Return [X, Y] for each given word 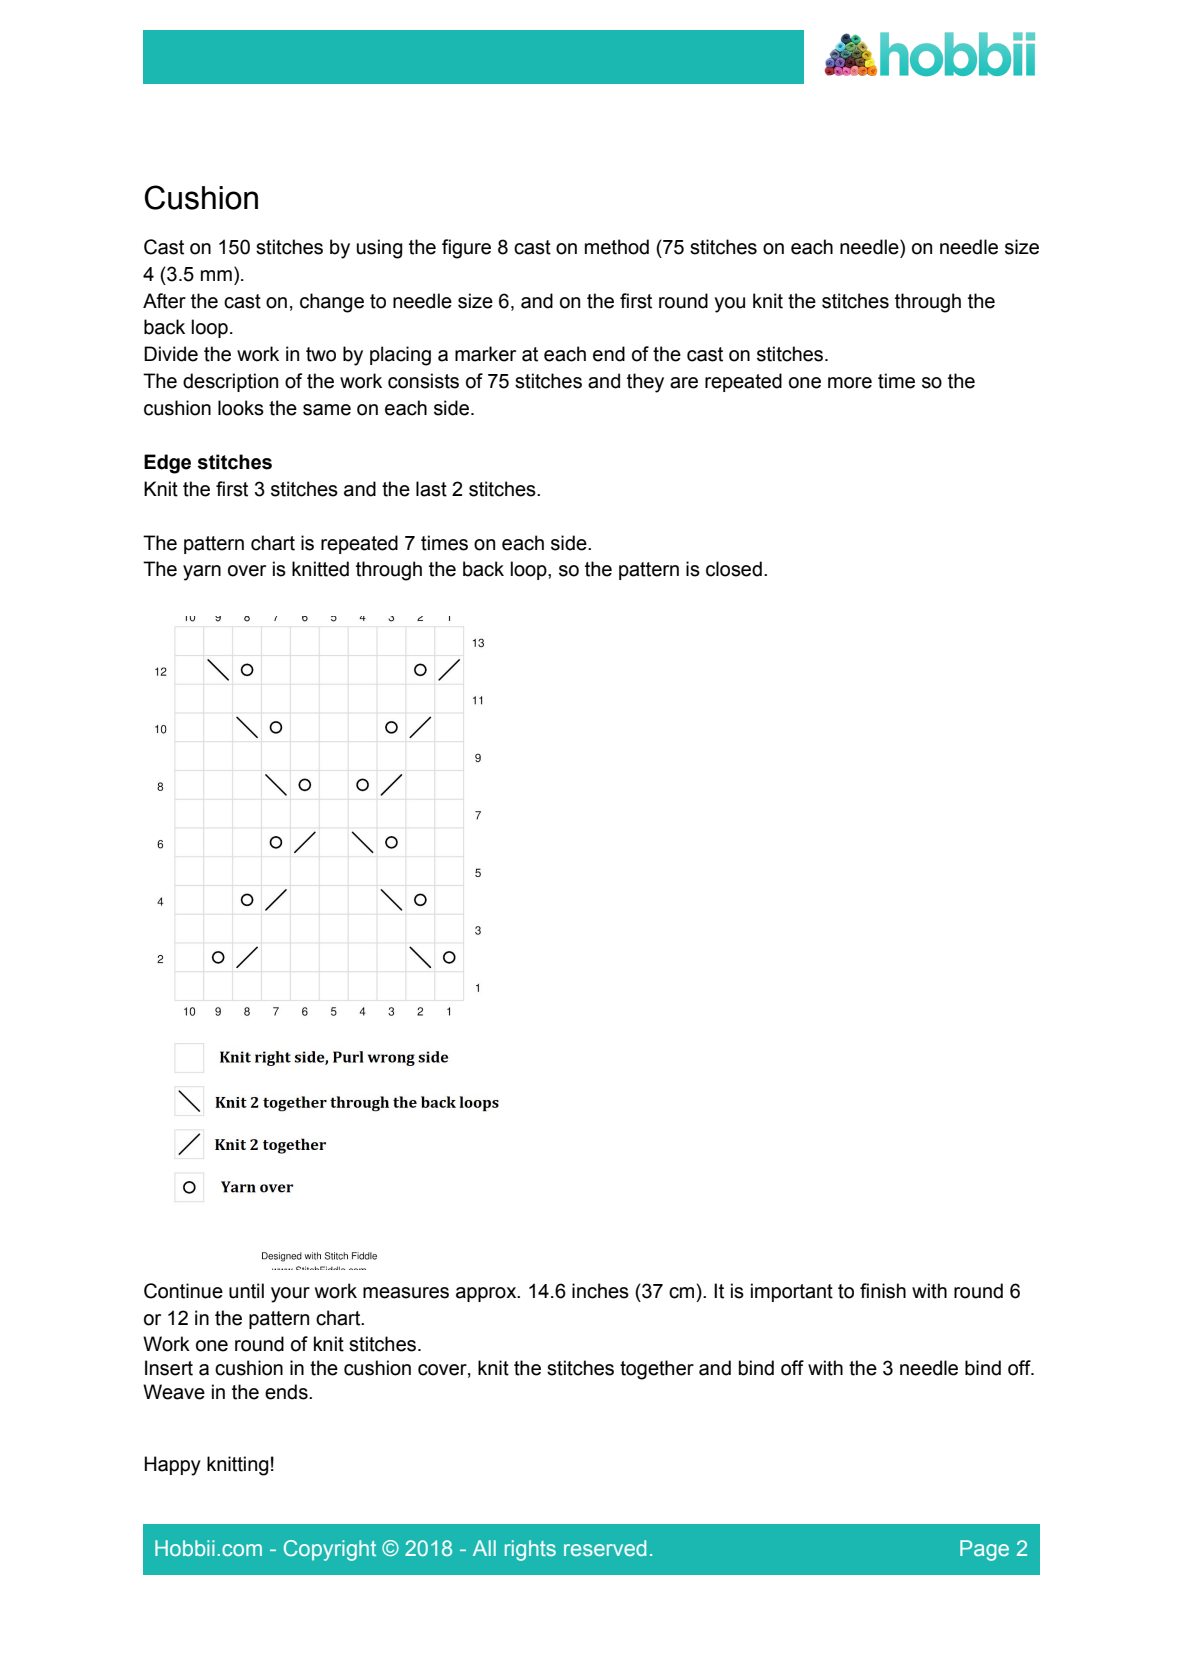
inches [600, 1291]
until [246, 1291]
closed [734, 569]
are [684, 383]
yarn [202, 573]
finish [883, 1291]
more [850, 383]
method [617, 247]
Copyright [330, 1550]
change [332, 303]
